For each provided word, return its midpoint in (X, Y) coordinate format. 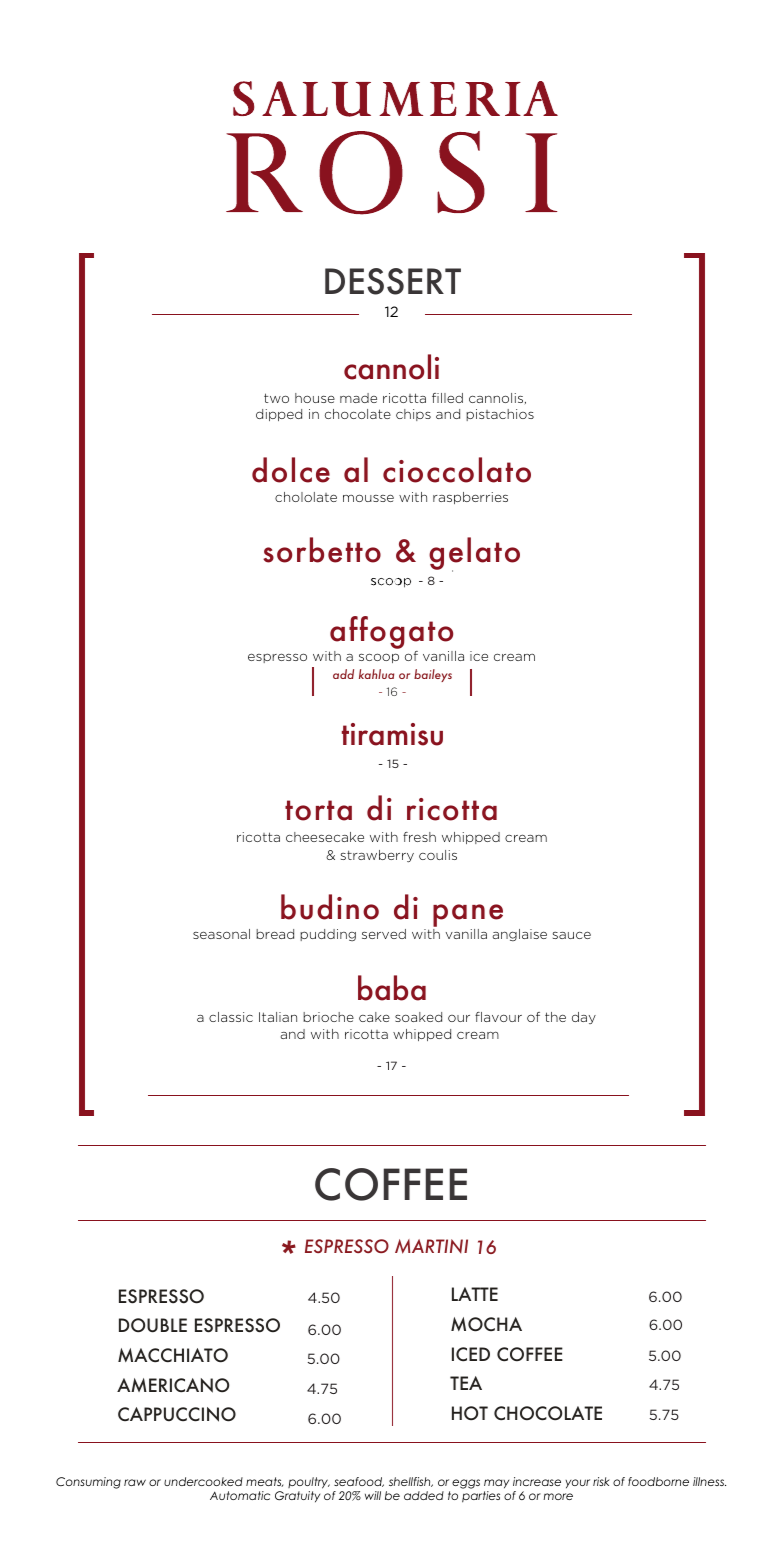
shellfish (411, 1482)
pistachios (500, 415)
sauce (572, 935)
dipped (279, 415)
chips (413, 415)
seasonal (221, 934)
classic (231, 1017)
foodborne (658, 1481)
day (584, 1018)
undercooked (203, 1481)
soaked (418, 1017)
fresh (419, 837)
